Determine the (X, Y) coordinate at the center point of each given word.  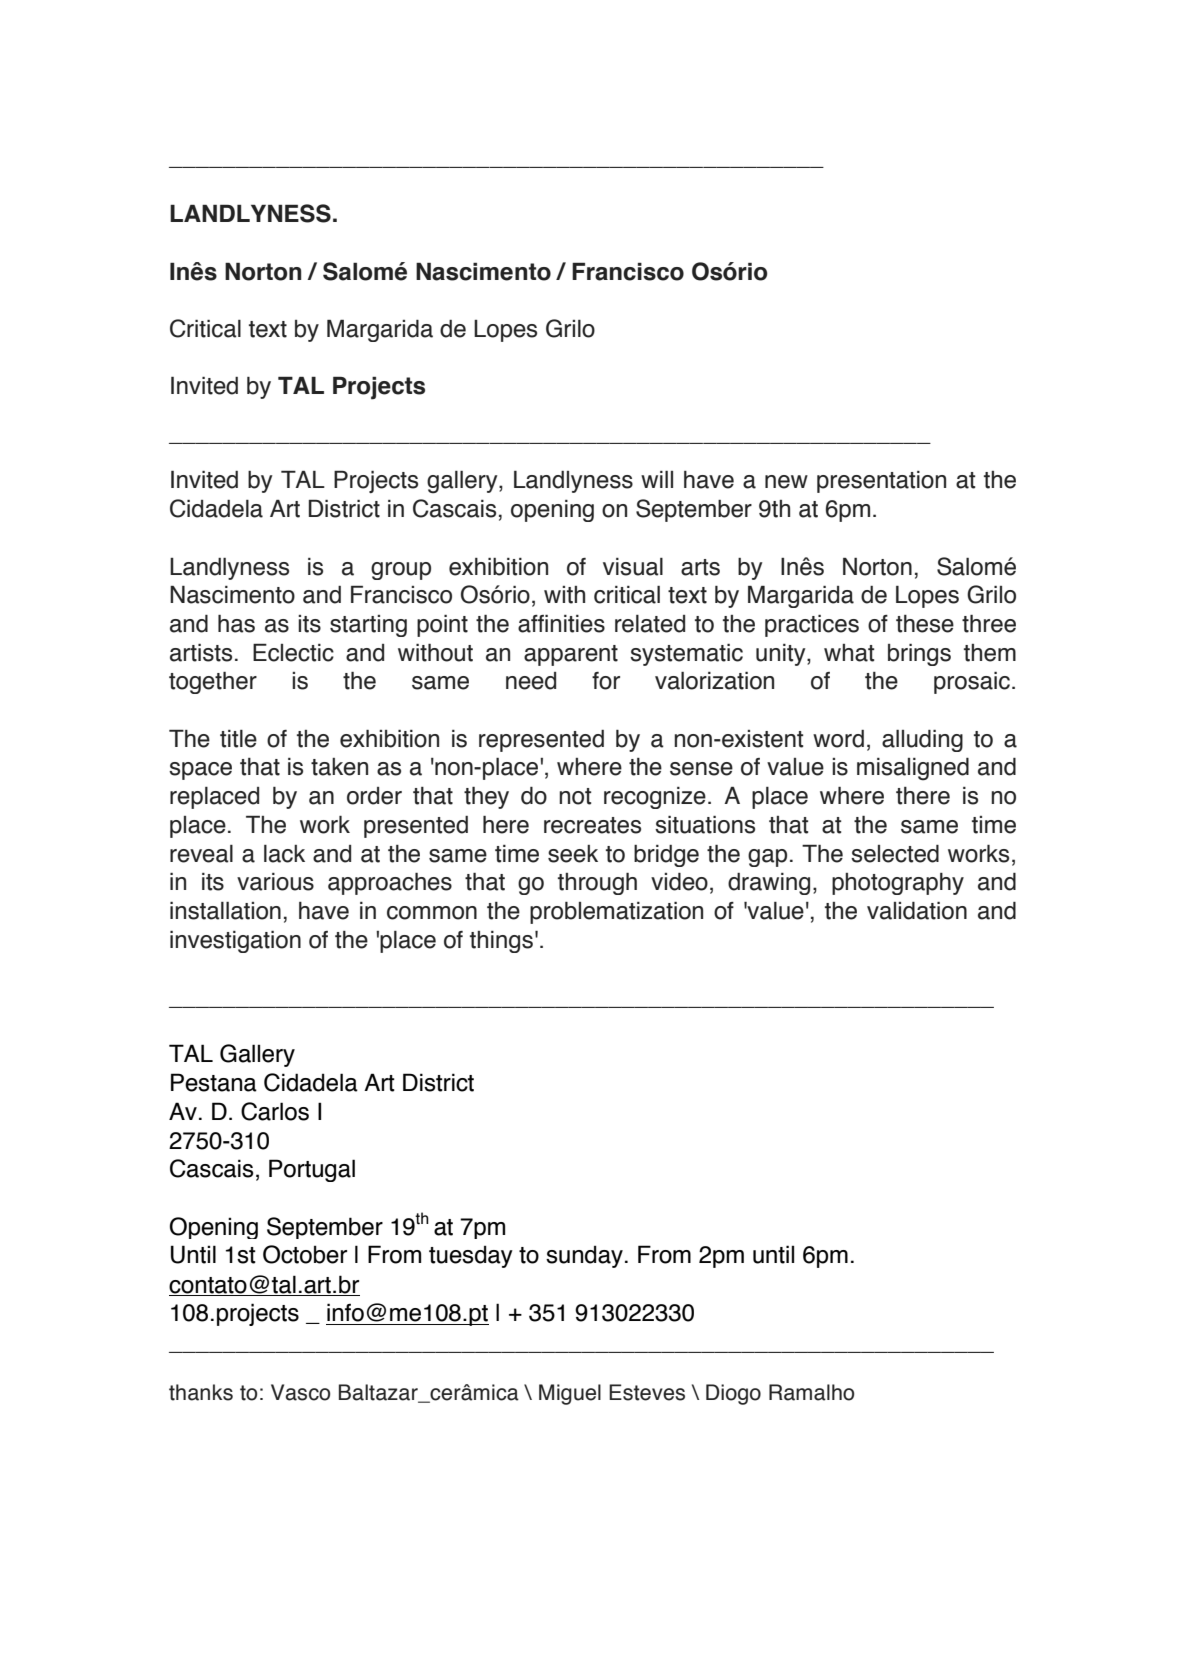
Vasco (300, 1392)
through (597, 884)
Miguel (570, 1394)
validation (917, 911)
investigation (235, 942)
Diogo (733, 1394)
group (401, 571)
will (657, 479)
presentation (881, 482)
